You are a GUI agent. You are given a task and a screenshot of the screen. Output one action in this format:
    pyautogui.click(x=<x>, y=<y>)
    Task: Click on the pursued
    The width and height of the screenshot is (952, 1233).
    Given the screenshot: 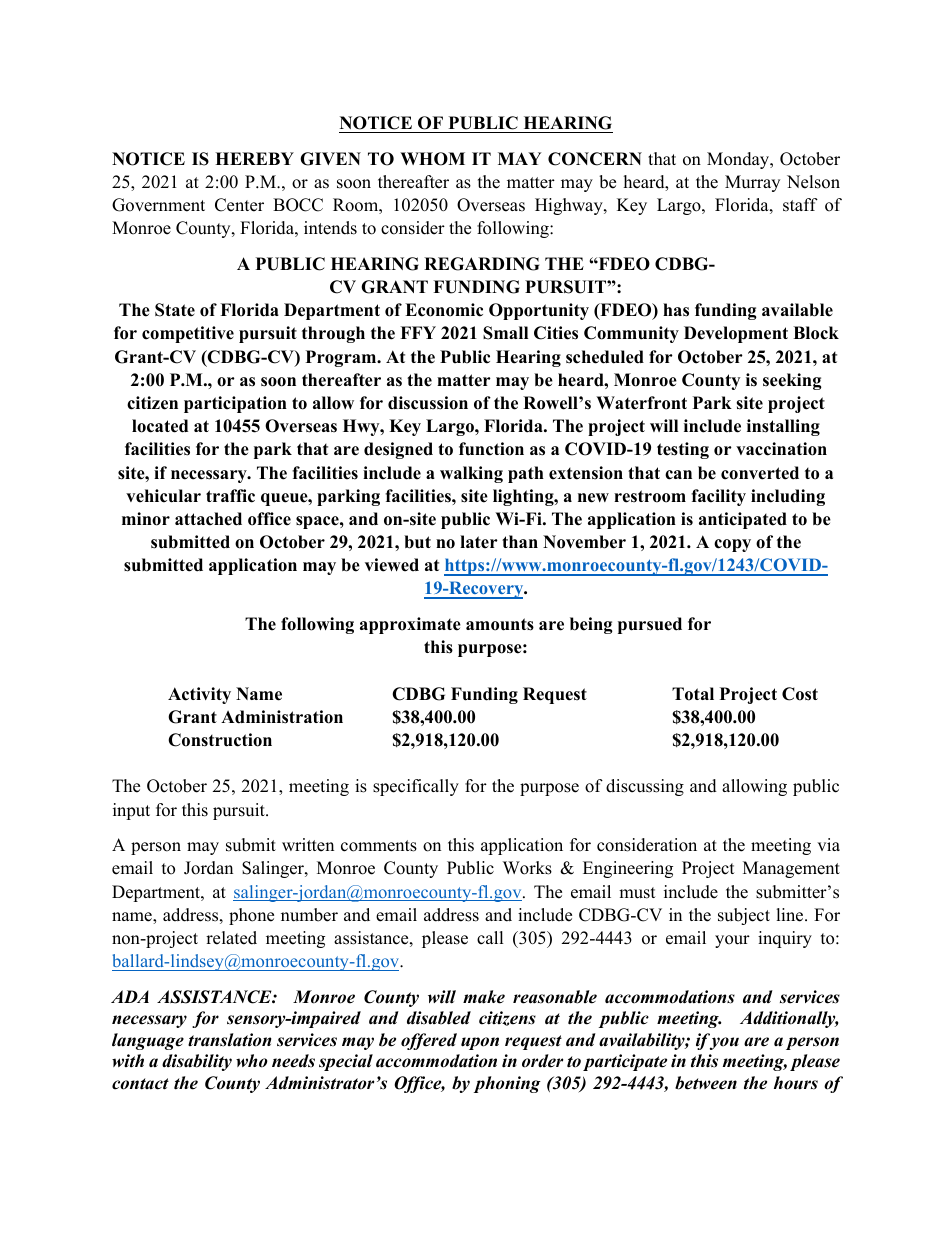 What is the action you would take?
    pyautogui.click(x=650, y=625)
